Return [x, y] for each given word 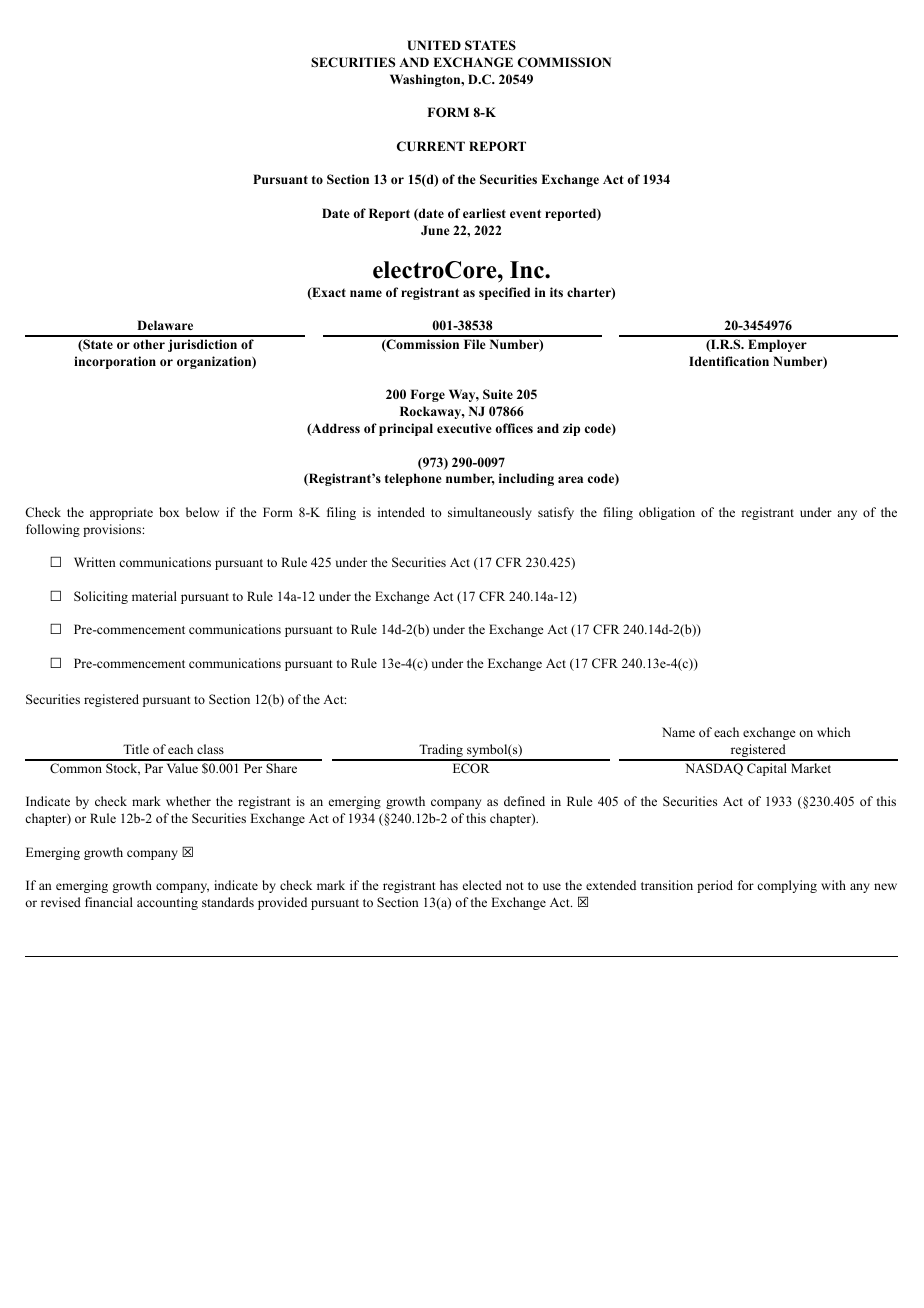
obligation [667, 513]
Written [95, 562]
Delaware [165, 325]
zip [571, 429]
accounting [167, 903]
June [435, 230]
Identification [729, 361]
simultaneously [490, 513]
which [833, 732]
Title [136, 749]
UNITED [434, 45]
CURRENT [431, 146]
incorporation [115, 362]
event [525, 213]
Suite [498, 394]
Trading [441, 752]
